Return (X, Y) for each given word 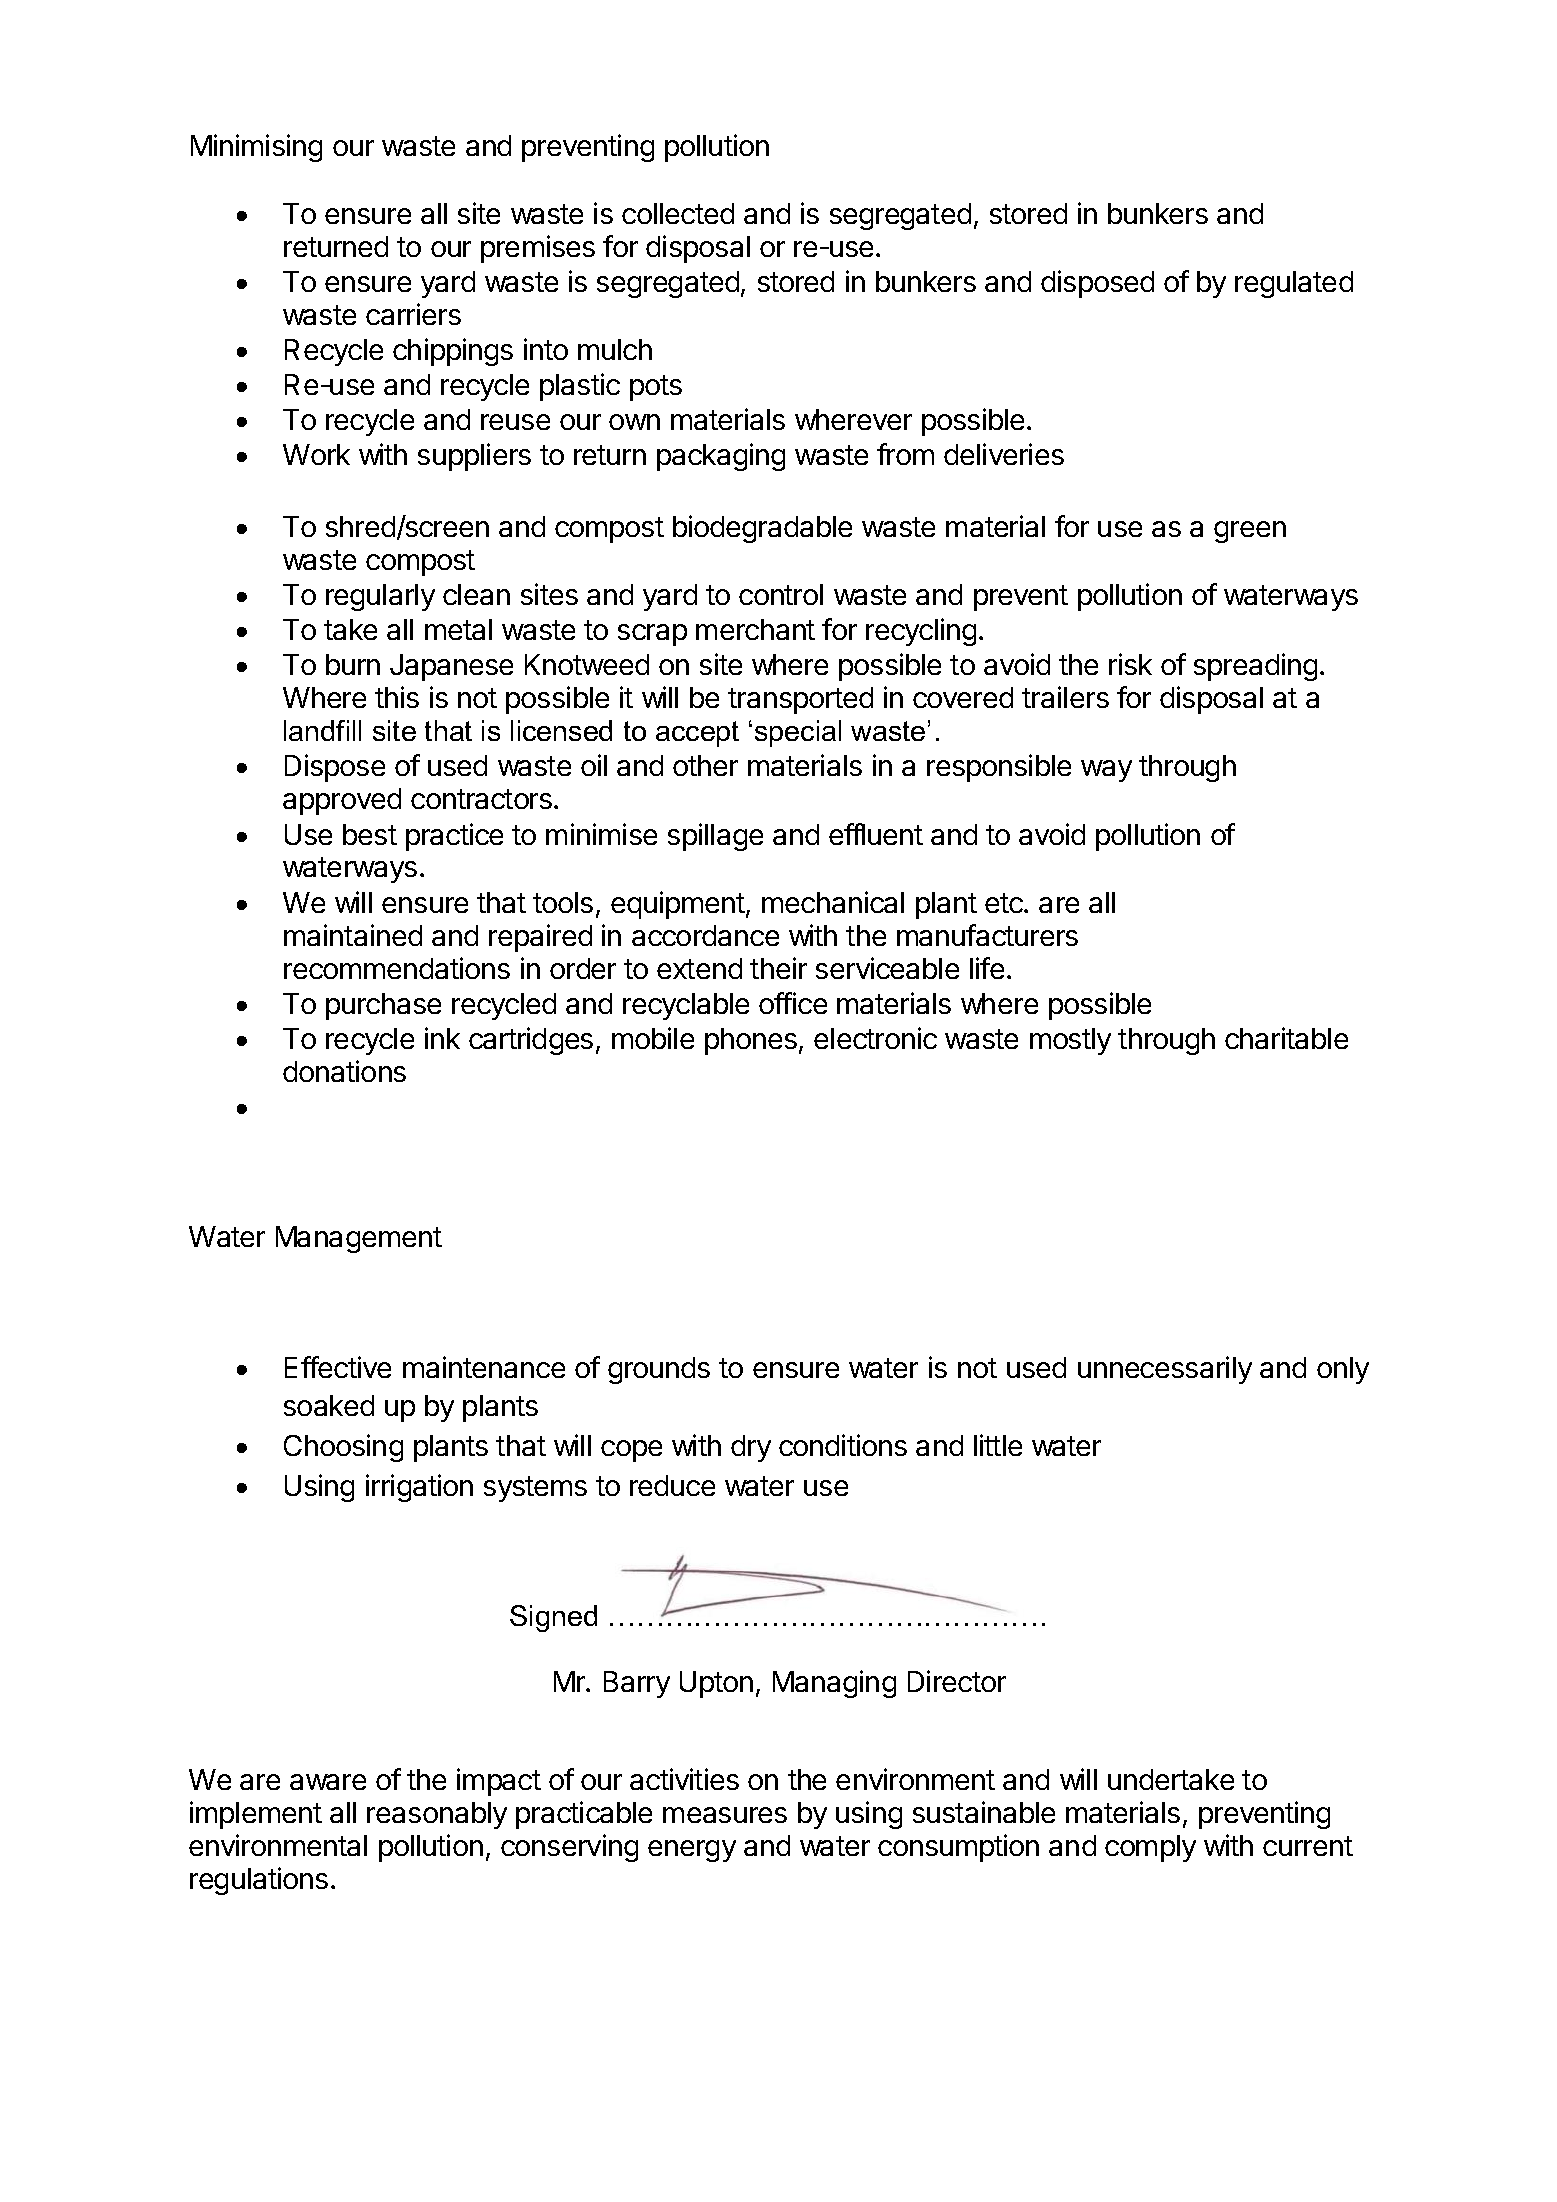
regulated (1294, 284)
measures (725, 1815)
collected (678, 213)
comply (1150, 1848)
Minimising (256, 148)
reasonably (437, 1815)
